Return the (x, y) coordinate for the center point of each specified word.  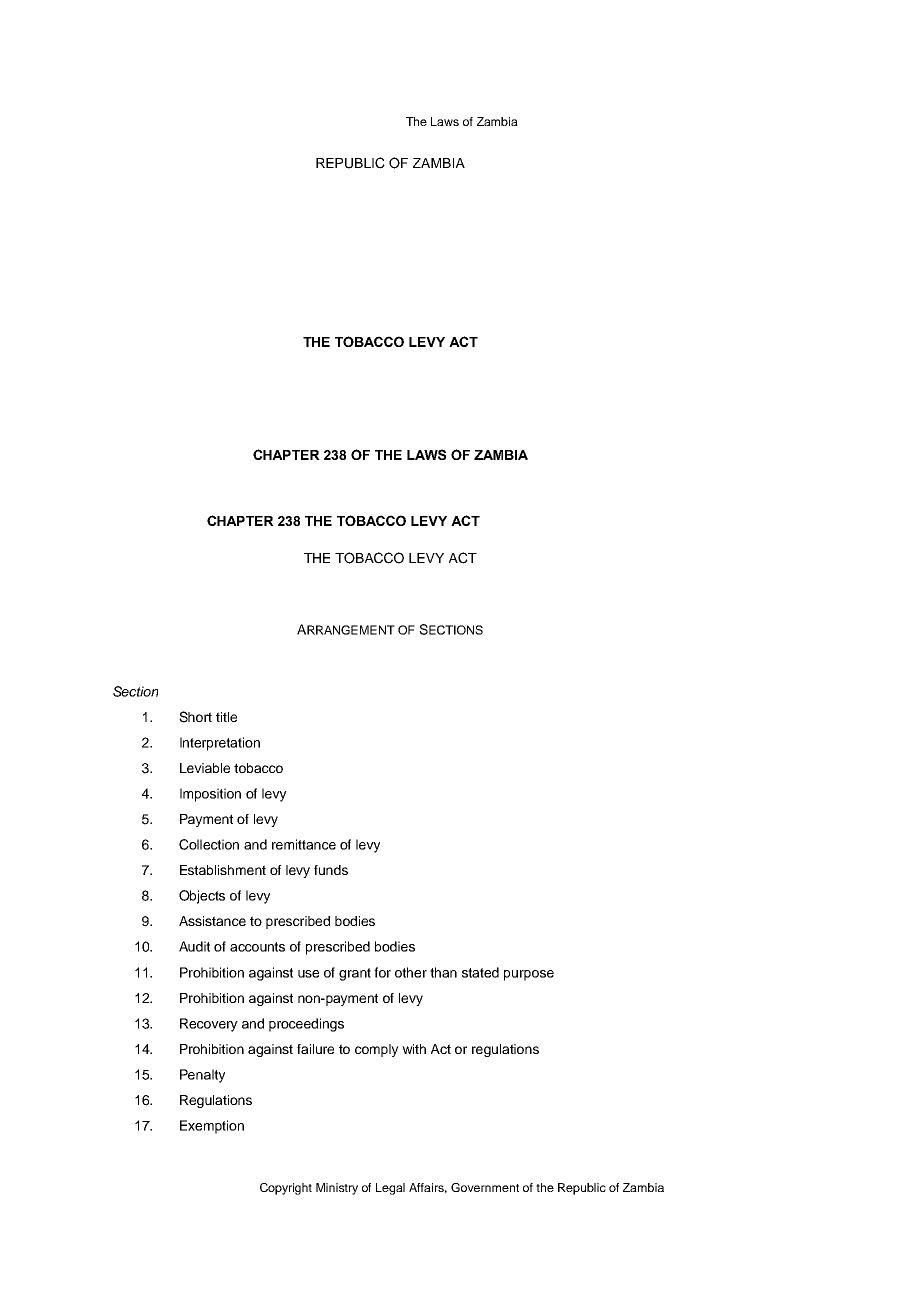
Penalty (202, 1076)
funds (331, 870)
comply (377, 1050)
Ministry (337, 1189)
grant (355, 974)
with (414, 1049)
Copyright (286, 1189)
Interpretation (220, 744)
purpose (529, 975)
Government (485, 1187)
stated (480, 972)
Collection (209, 844)
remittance (304, 844)
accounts (257, 947)
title (226, 717)
